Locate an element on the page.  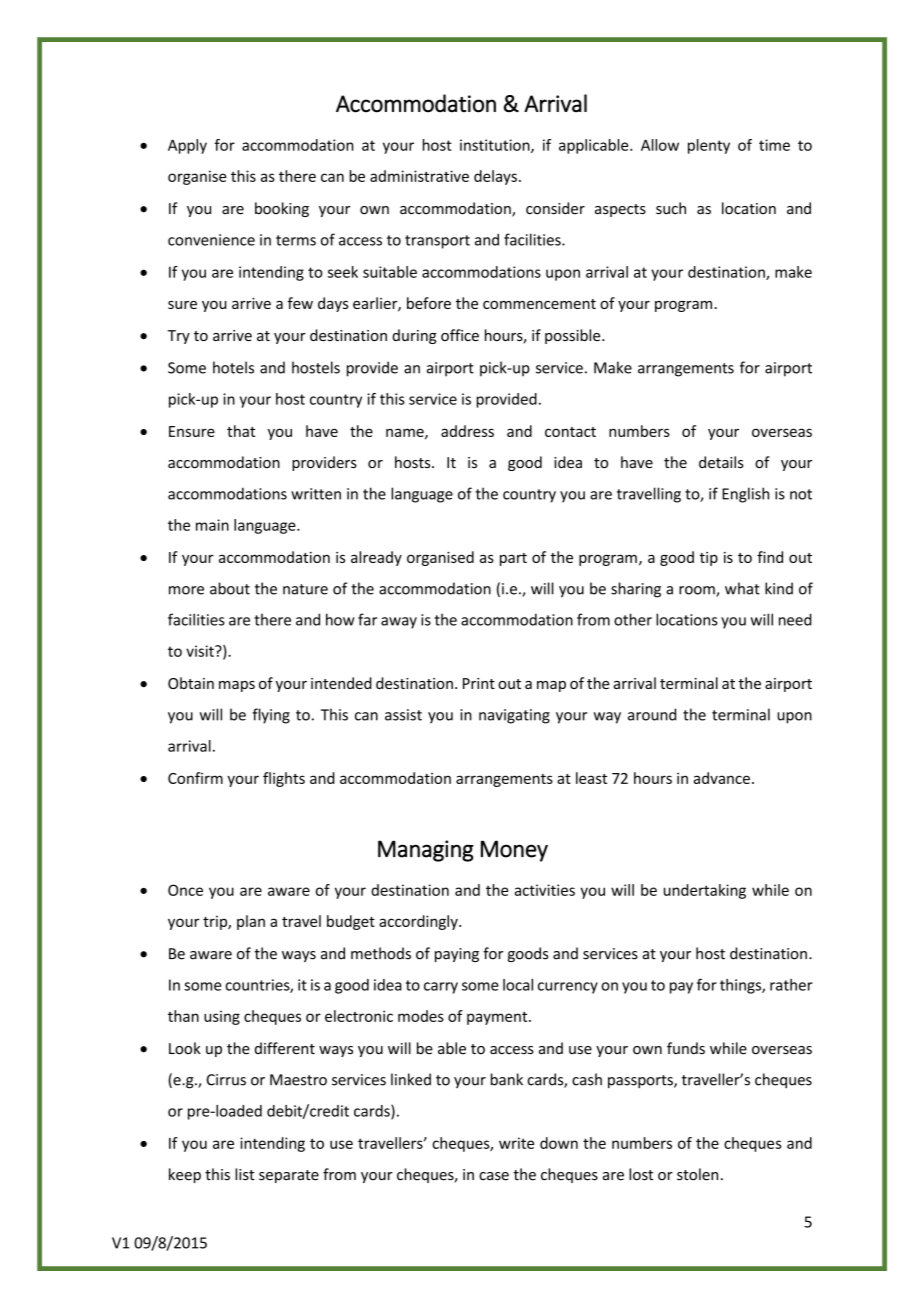
Print is located at coordinates (479, 683).
